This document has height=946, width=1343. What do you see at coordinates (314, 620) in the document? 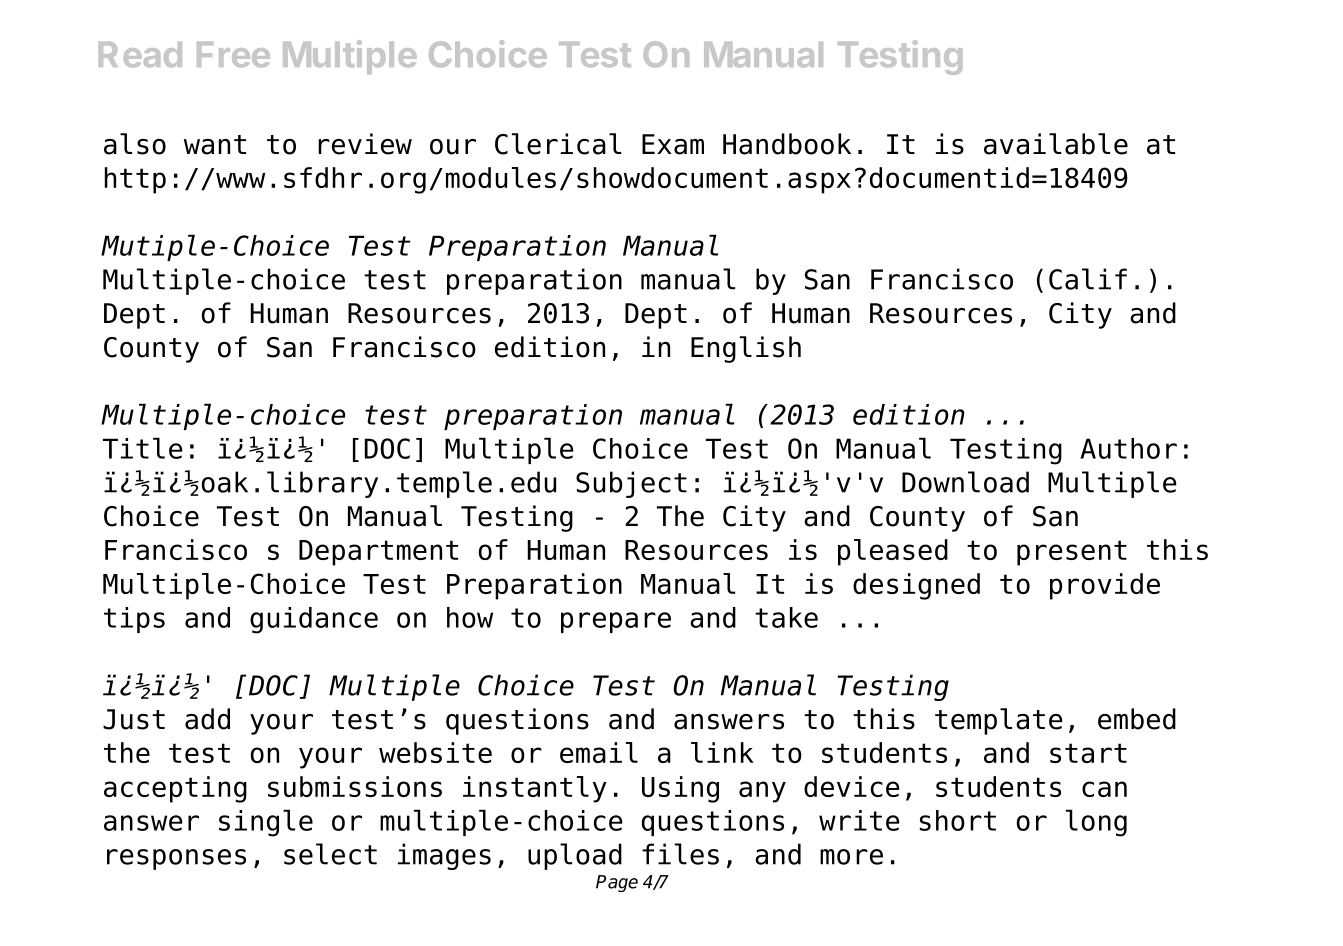
I see `guidance` at bounding box center [314, 620].
